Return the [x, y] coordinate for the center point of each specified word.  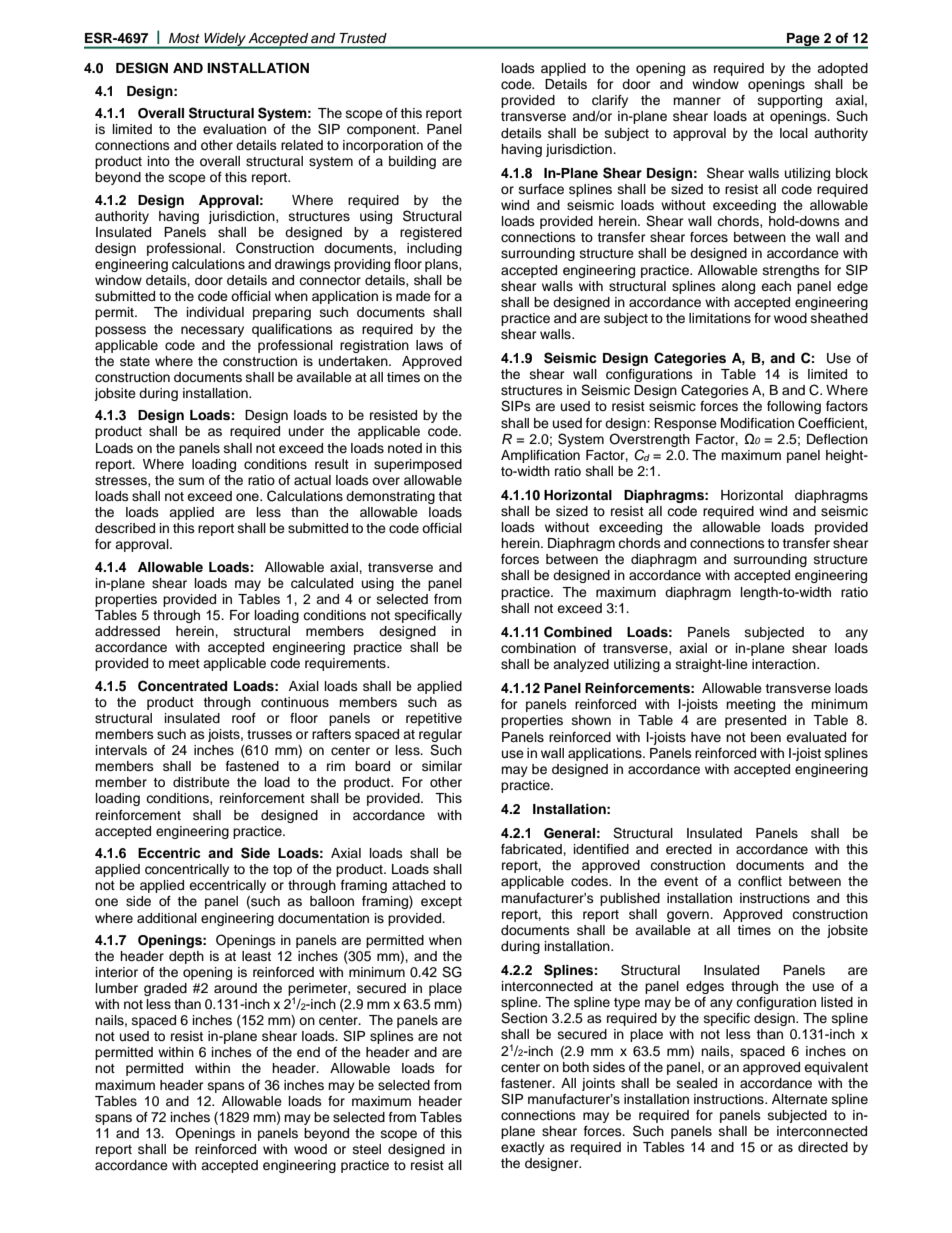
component [382, 131]
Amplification [540, 456]
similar [442, 766]
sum [191, 481]
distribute [201, 782]
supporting [790, 101]
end [308, 1052]
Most [184, 38]
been [766, 737]
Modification [757, 423]
